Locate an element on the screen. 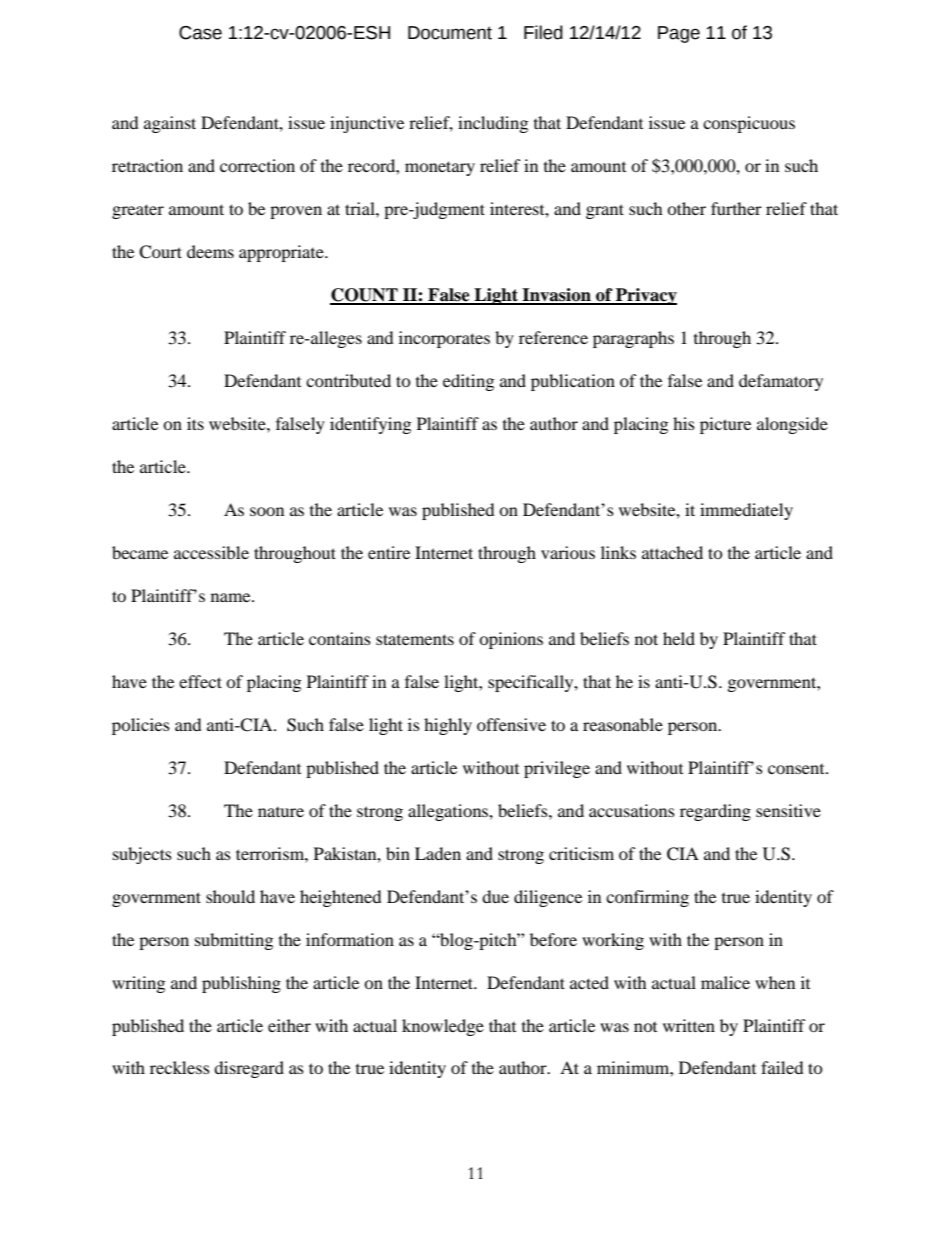  effect is located at coordinates (200, 681).
